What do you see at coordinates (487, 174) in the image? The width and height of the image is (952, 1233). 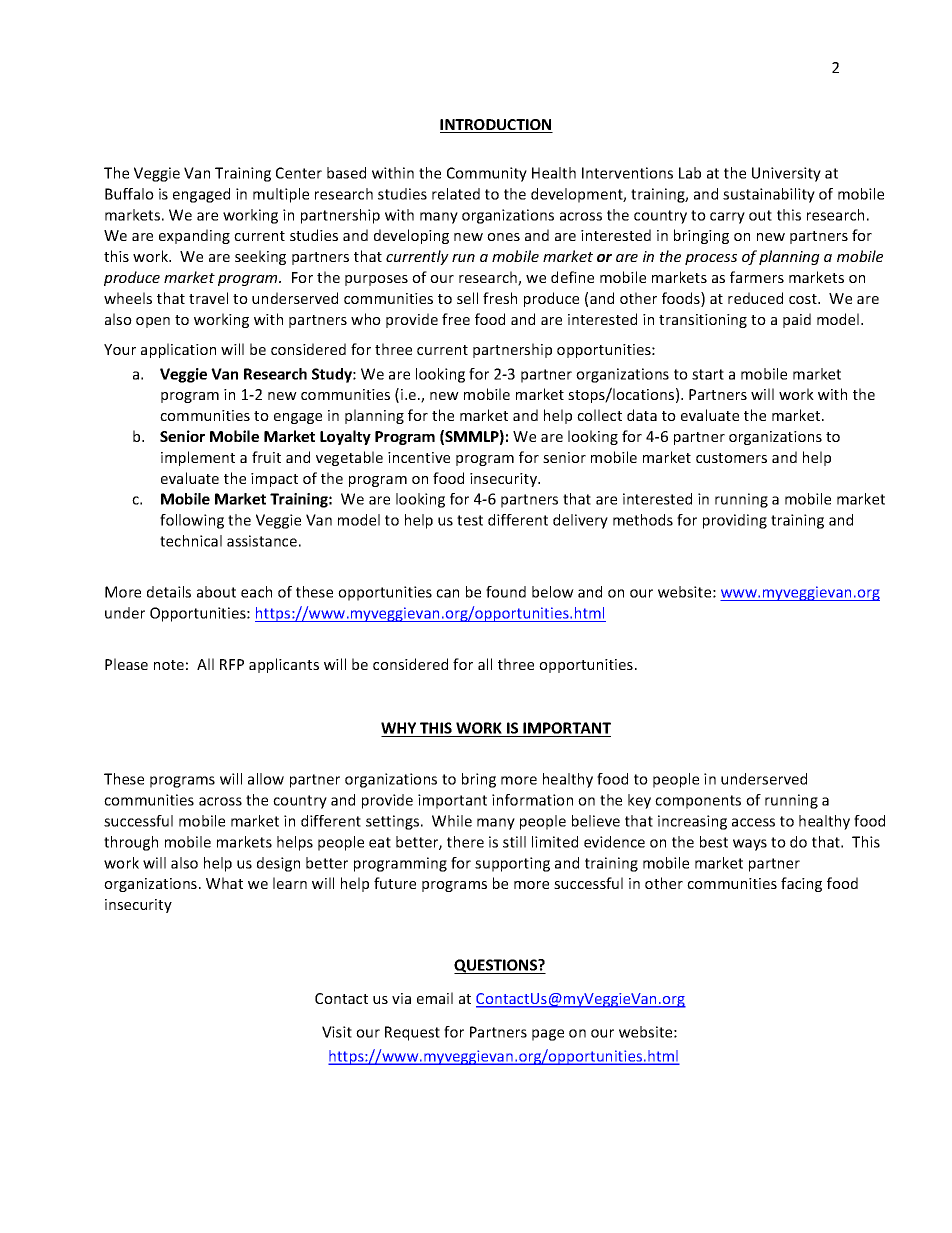 I see `Community` at bounding box center [487, 174].
